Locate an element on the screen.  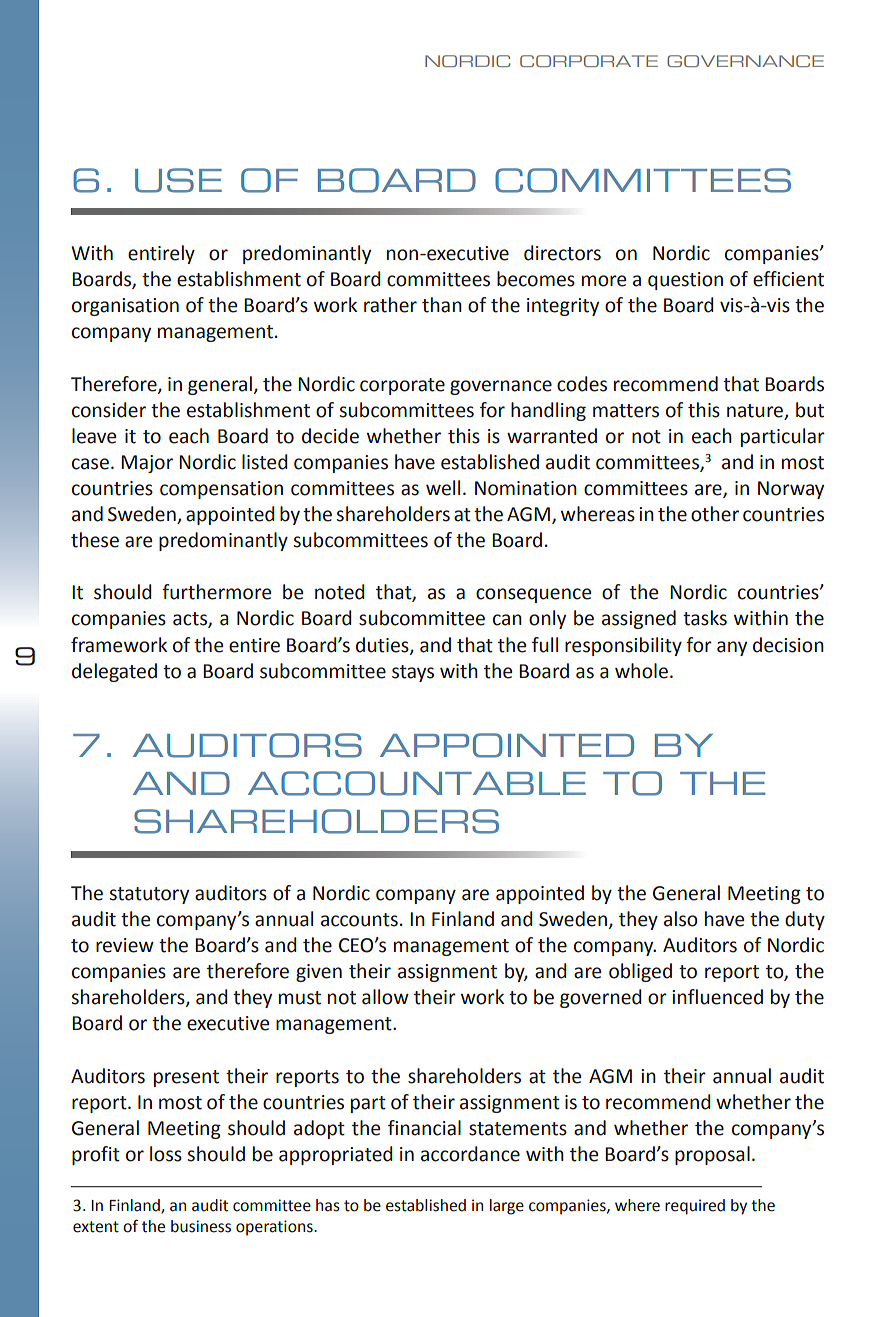
than is located at coordinates (442, 305).
